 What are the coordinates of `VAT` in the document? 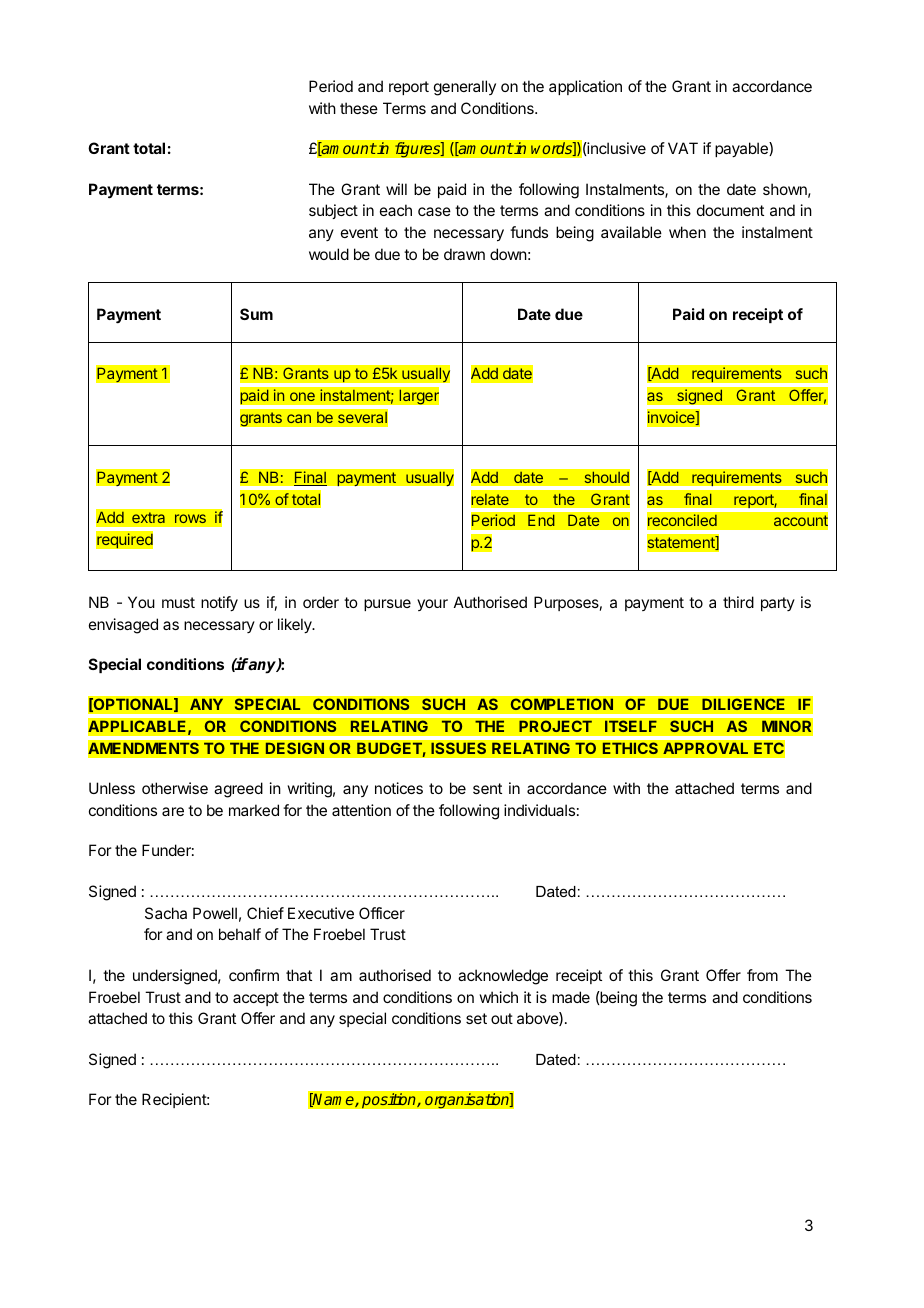 It's located at (683, 148).
